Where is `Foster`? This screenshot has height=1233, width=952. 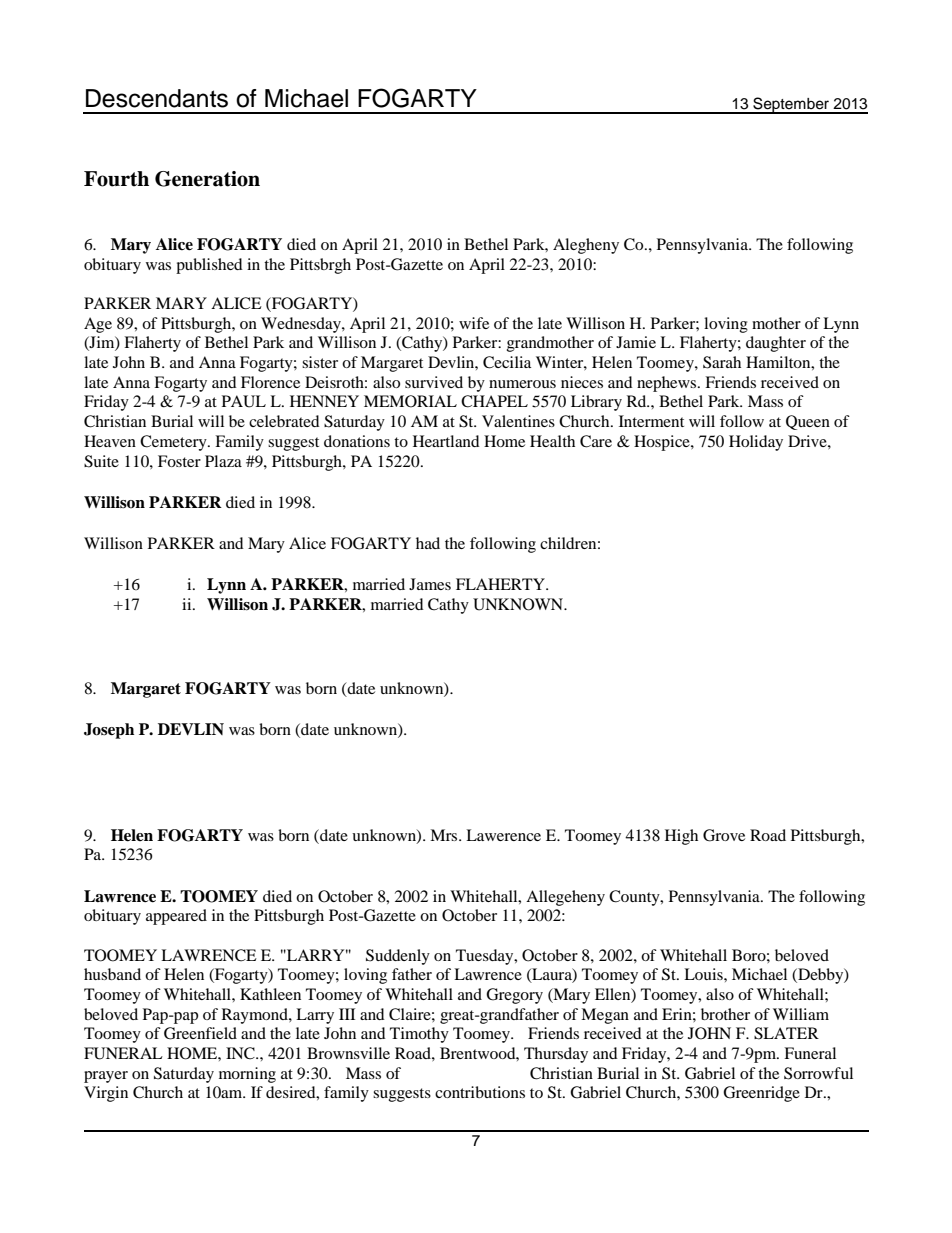
Foster is located at coordinates (179, 461).
